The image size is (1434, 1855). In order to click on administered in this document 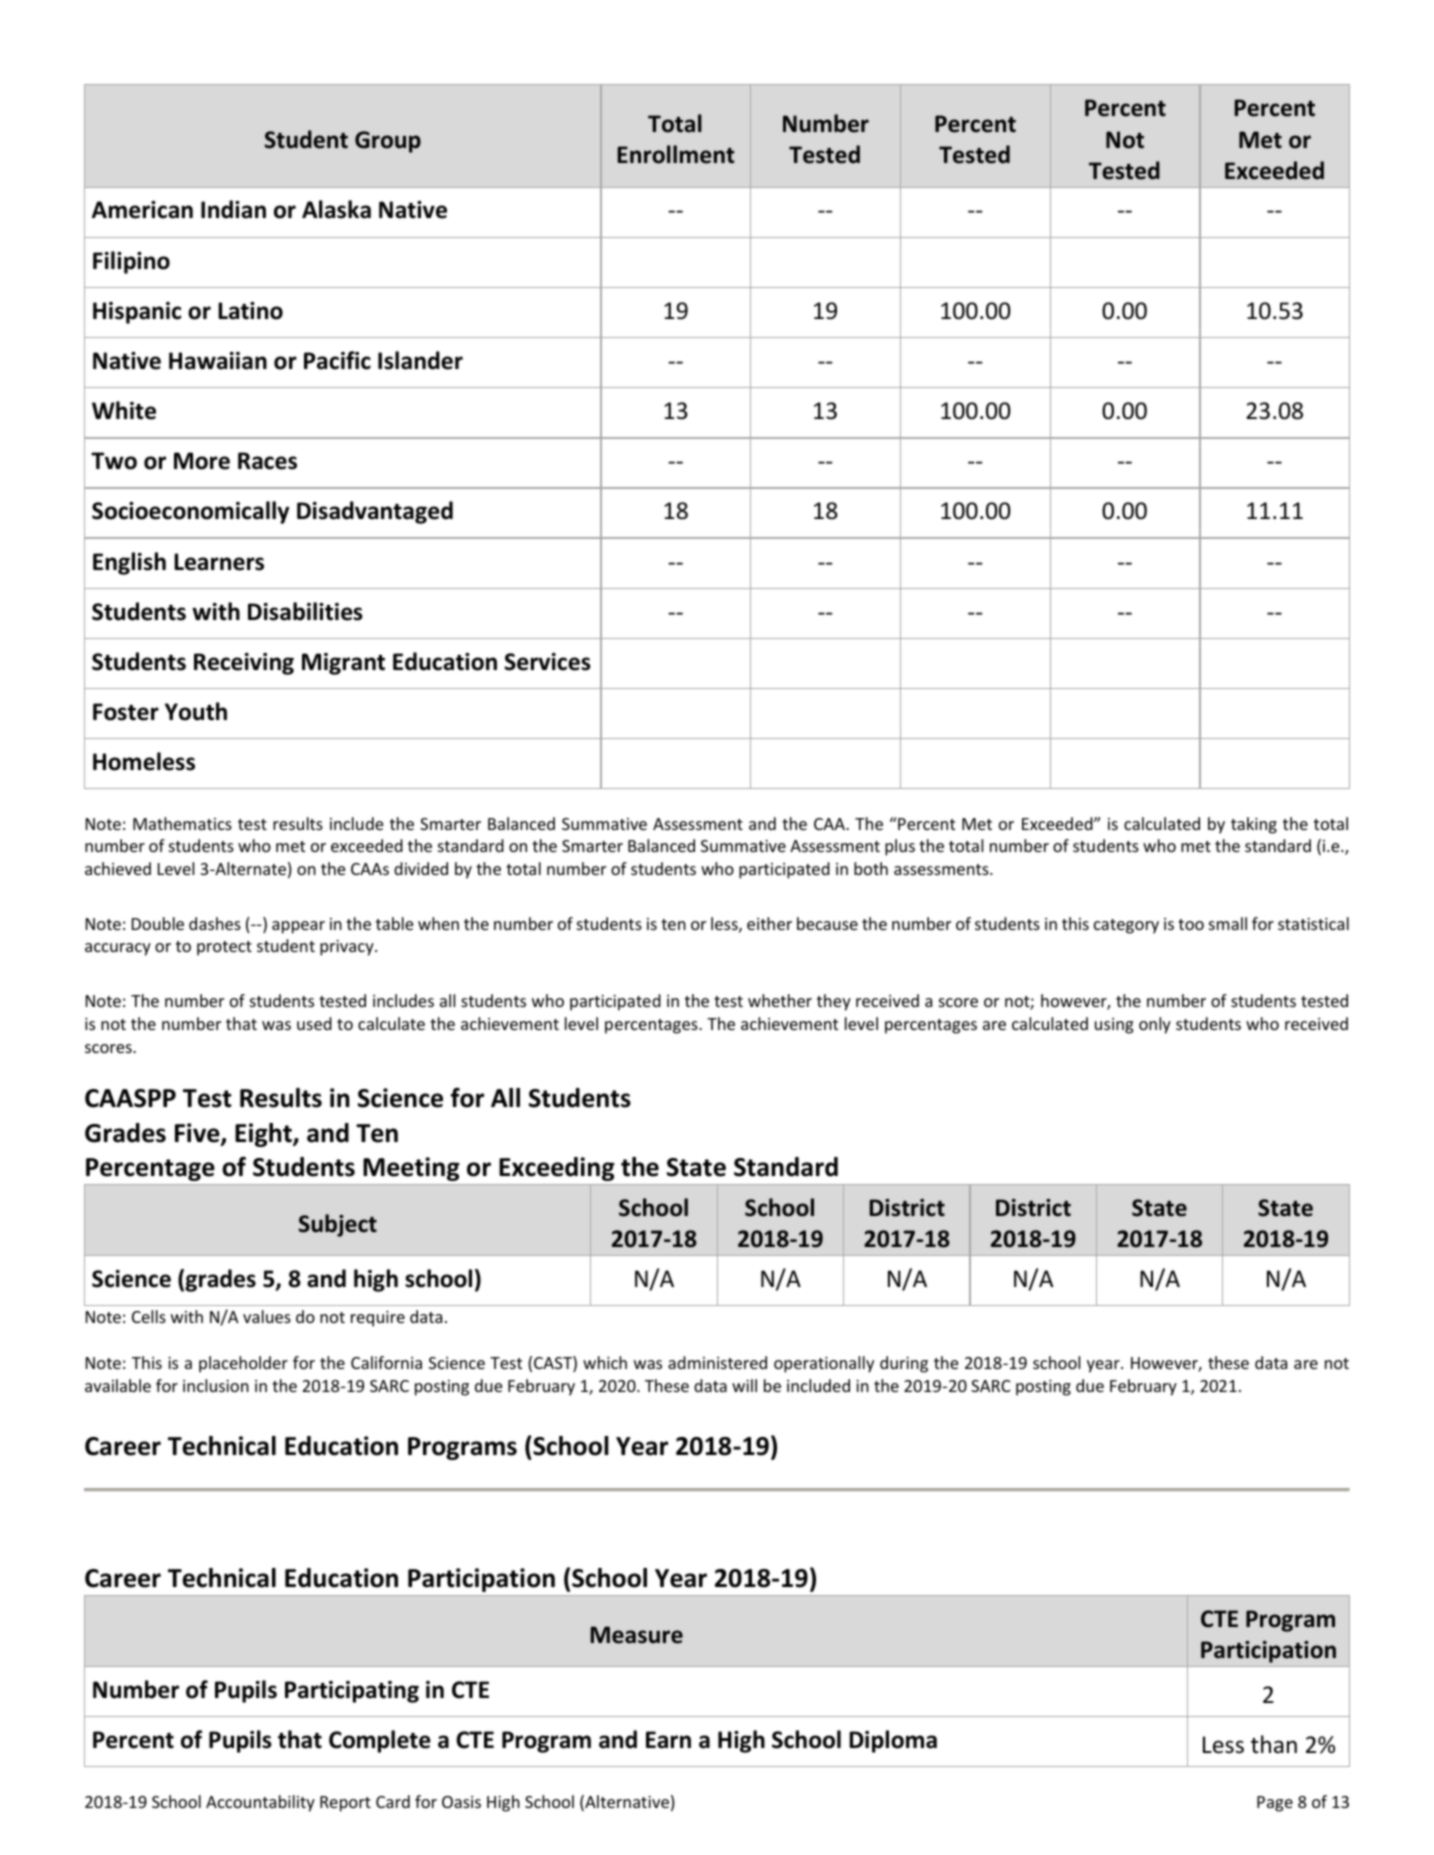, I will do `click(717, 1362)`.
